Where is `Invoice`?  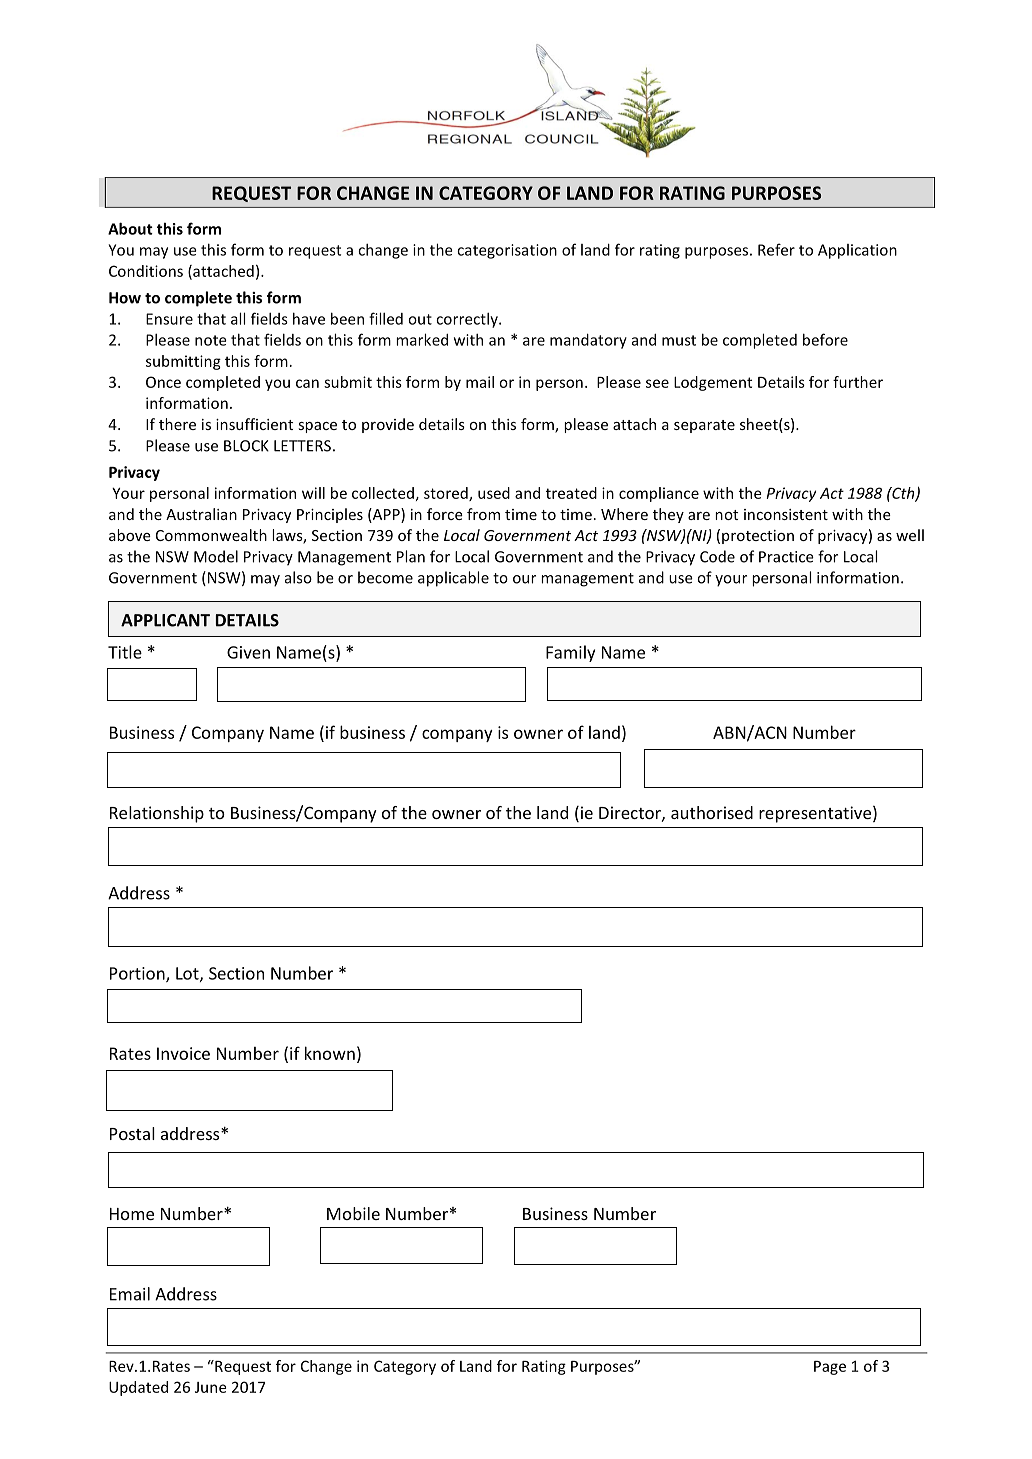 Invoice is located at coordinates (183, 1053).
